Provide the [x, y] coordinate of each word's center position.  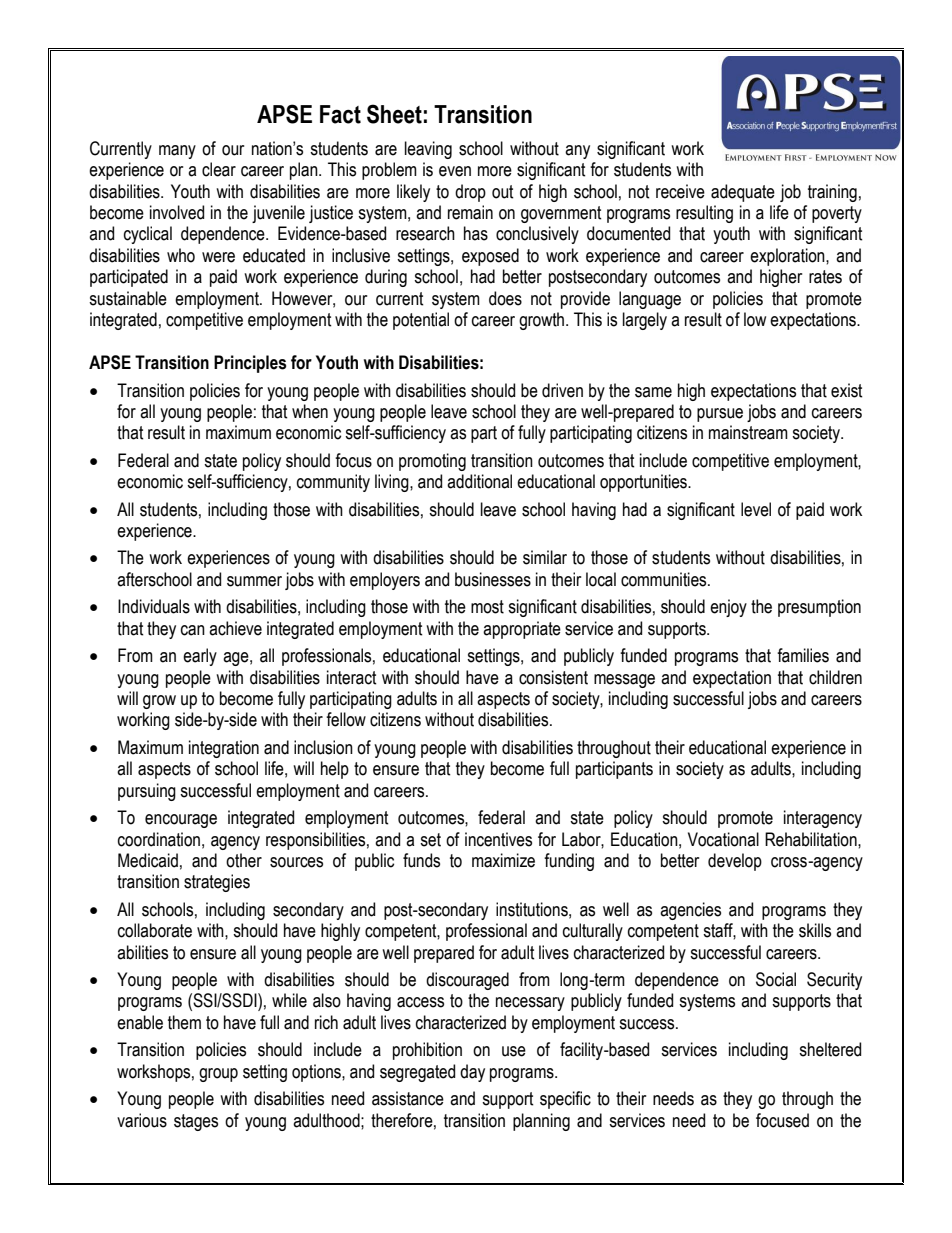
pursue [720, 415]
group [218, 1075]
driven [562, 390]
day [472, 1073]
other [244, 860]
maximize [503, 860]
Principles [250, 364]
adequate [743, 193]
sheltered [830, 1049]
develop [735, 862]
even [455, 171]
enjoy [728, 608]
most [487, 607]
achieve [235, 628]
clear [219, 169]
